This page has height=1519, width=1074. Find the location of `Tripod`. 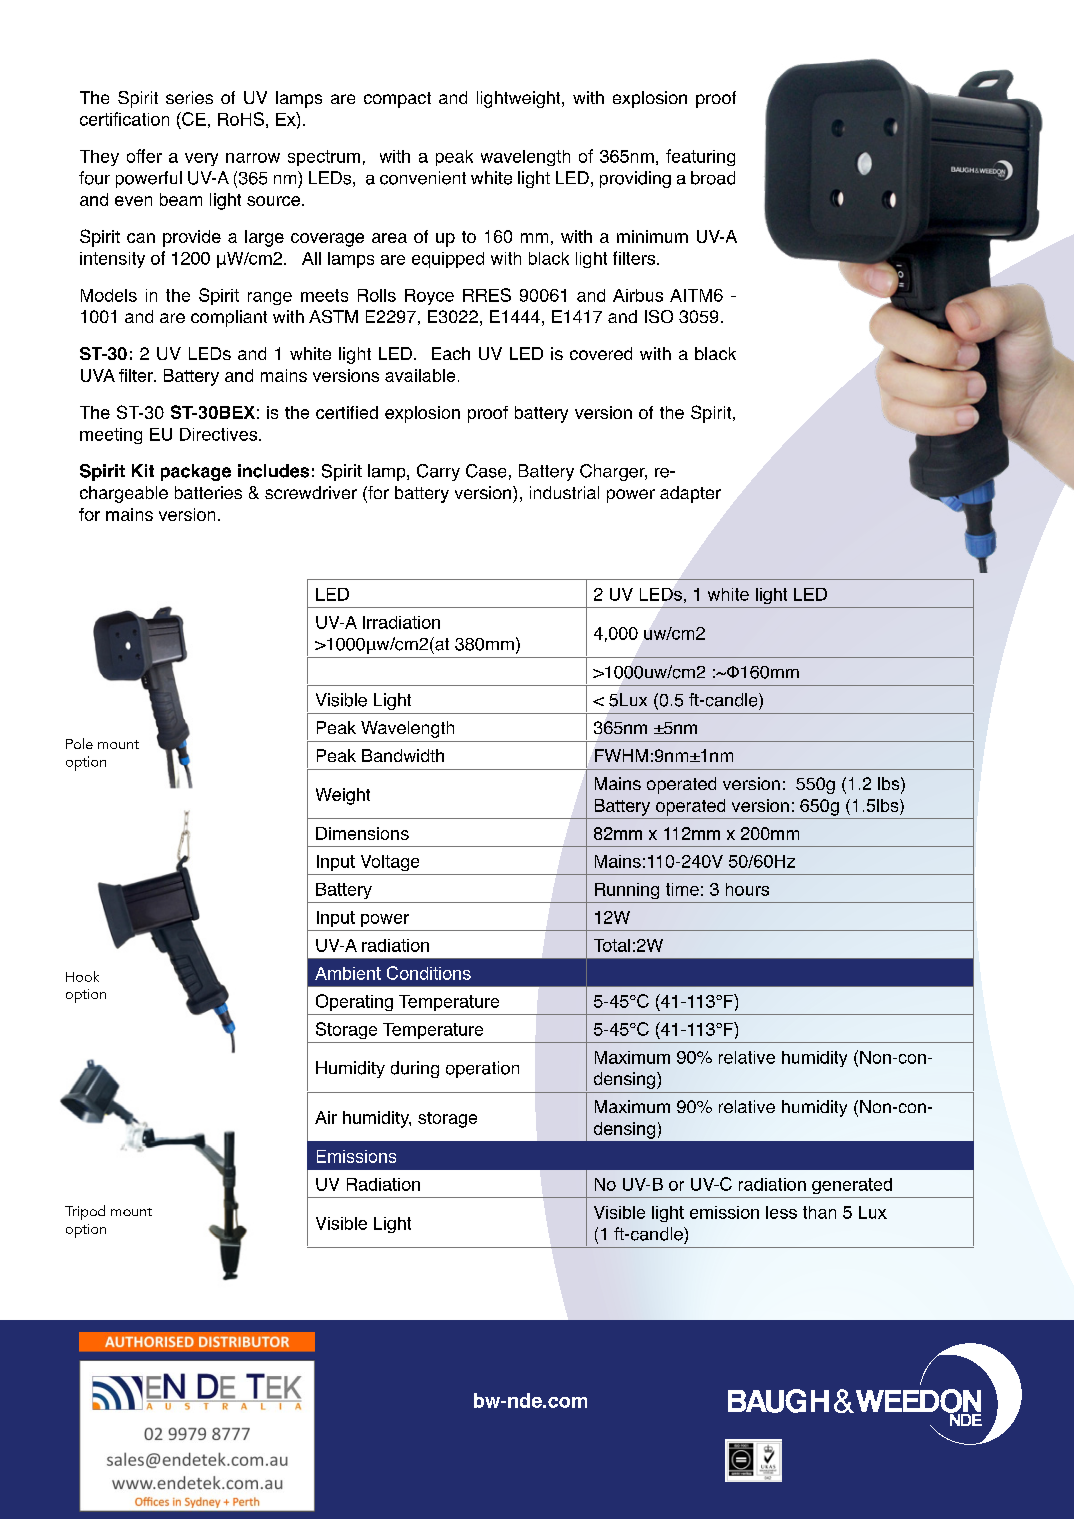

Tripod is located at coordinates (85, 1212).
